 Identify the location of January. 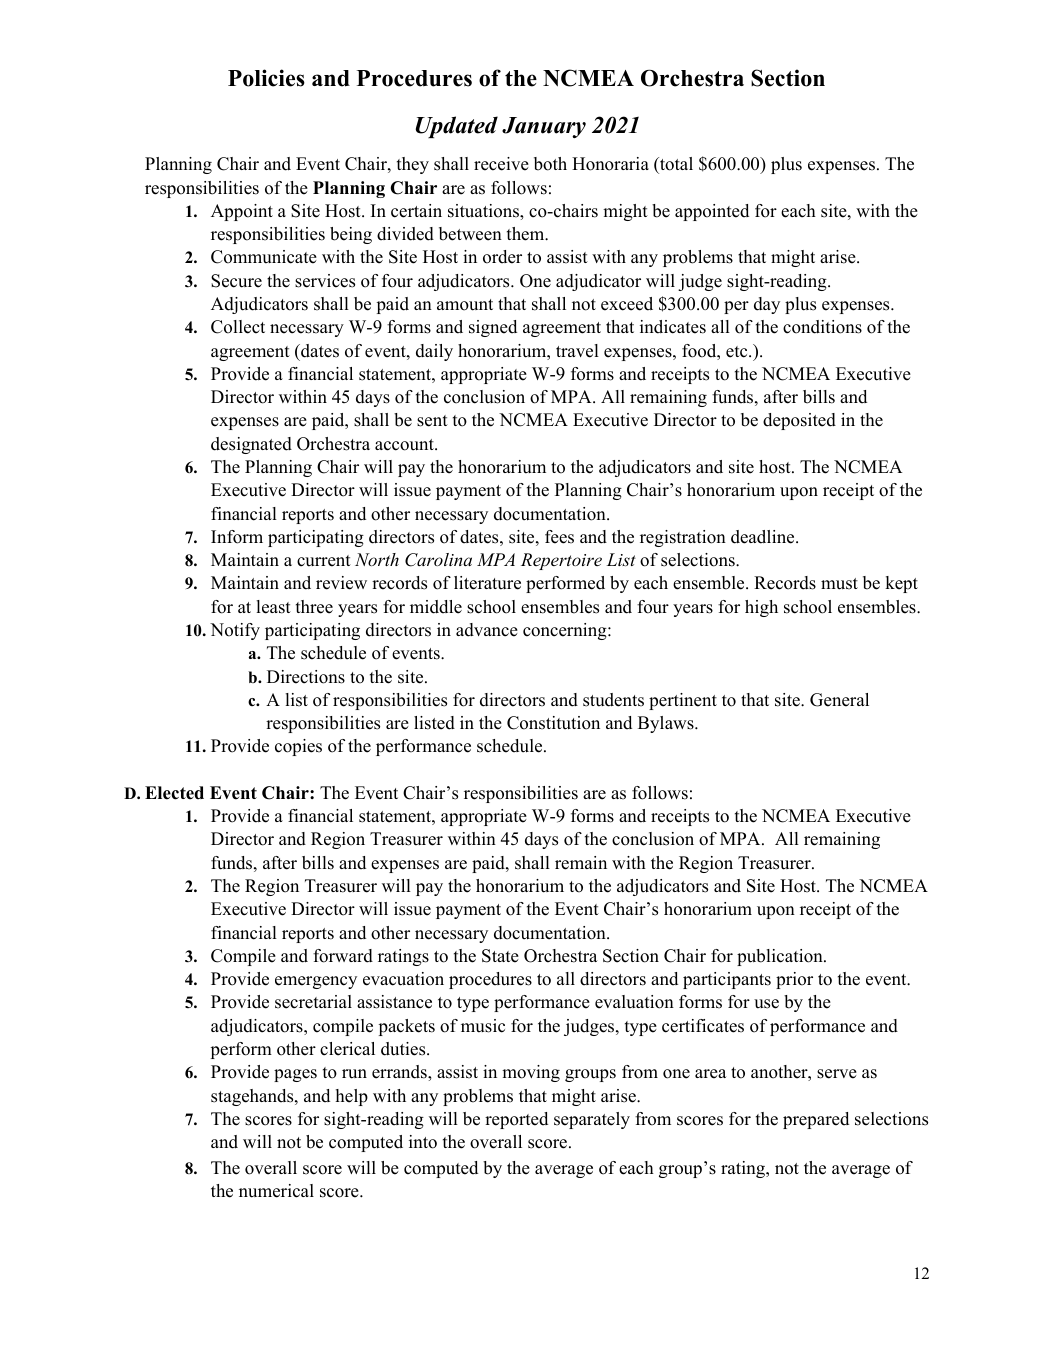
(544, 127).
